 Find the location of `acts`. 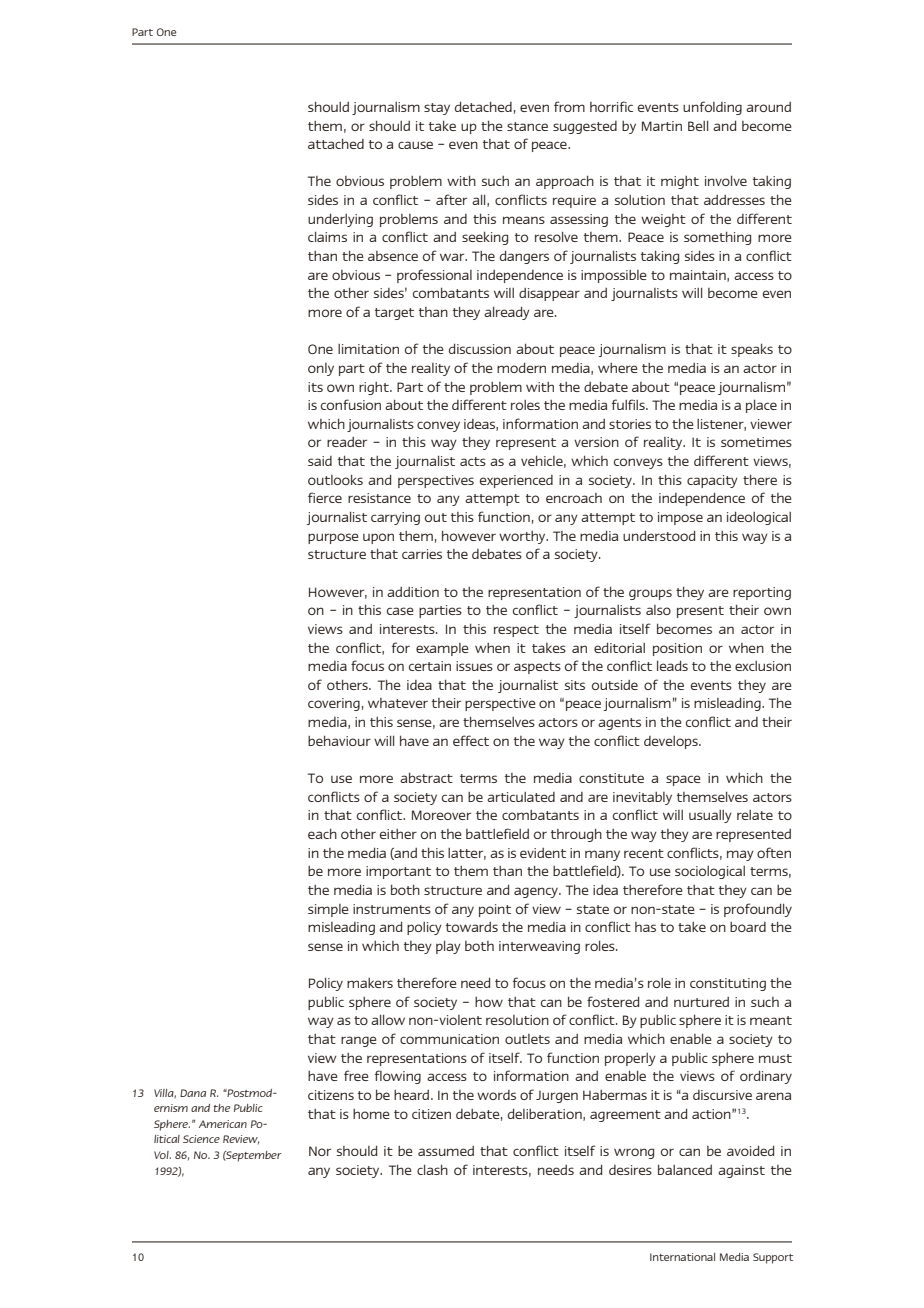

acts is located at coordinates (473, 461).
